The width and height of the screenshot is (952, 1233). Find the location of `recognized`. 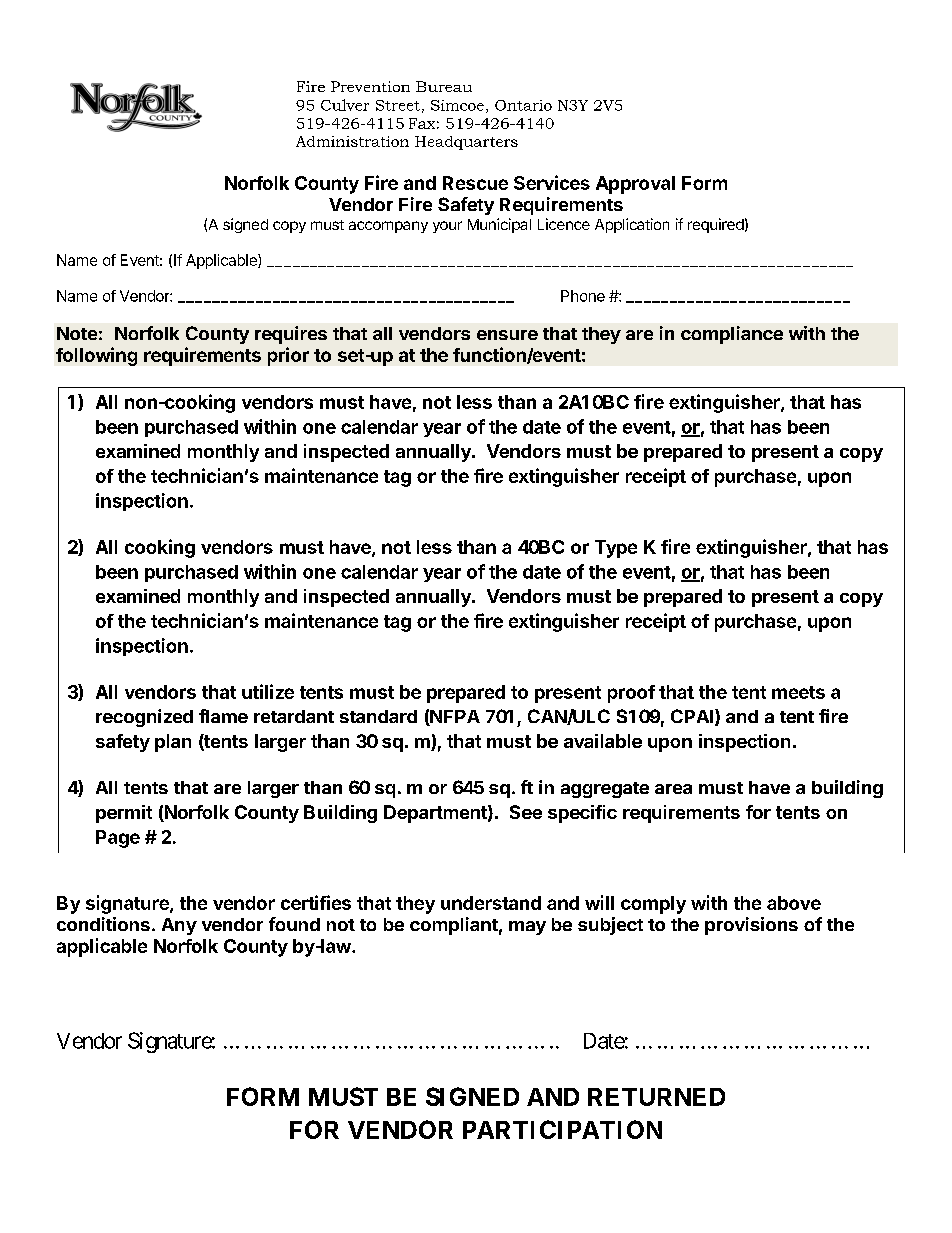

recognized is located at coordinates (144, 718).
